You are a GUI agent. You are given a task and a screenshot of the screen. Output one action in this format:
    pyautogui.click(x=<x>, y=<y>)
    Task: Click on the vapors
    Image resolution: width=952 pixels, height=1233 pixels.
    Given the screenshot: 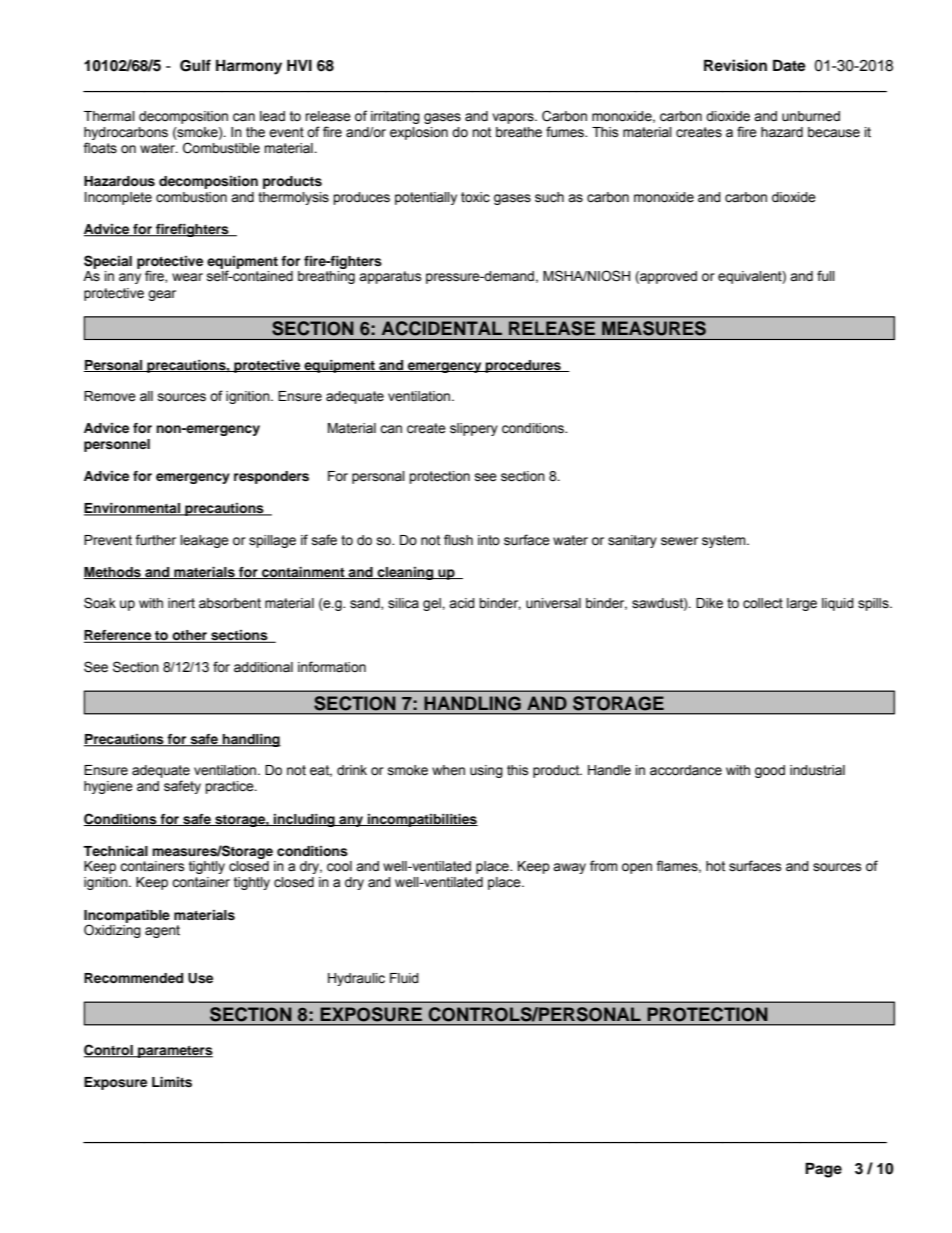 What is the action you would take?
    pyautogui.click(x=514, y=118)
